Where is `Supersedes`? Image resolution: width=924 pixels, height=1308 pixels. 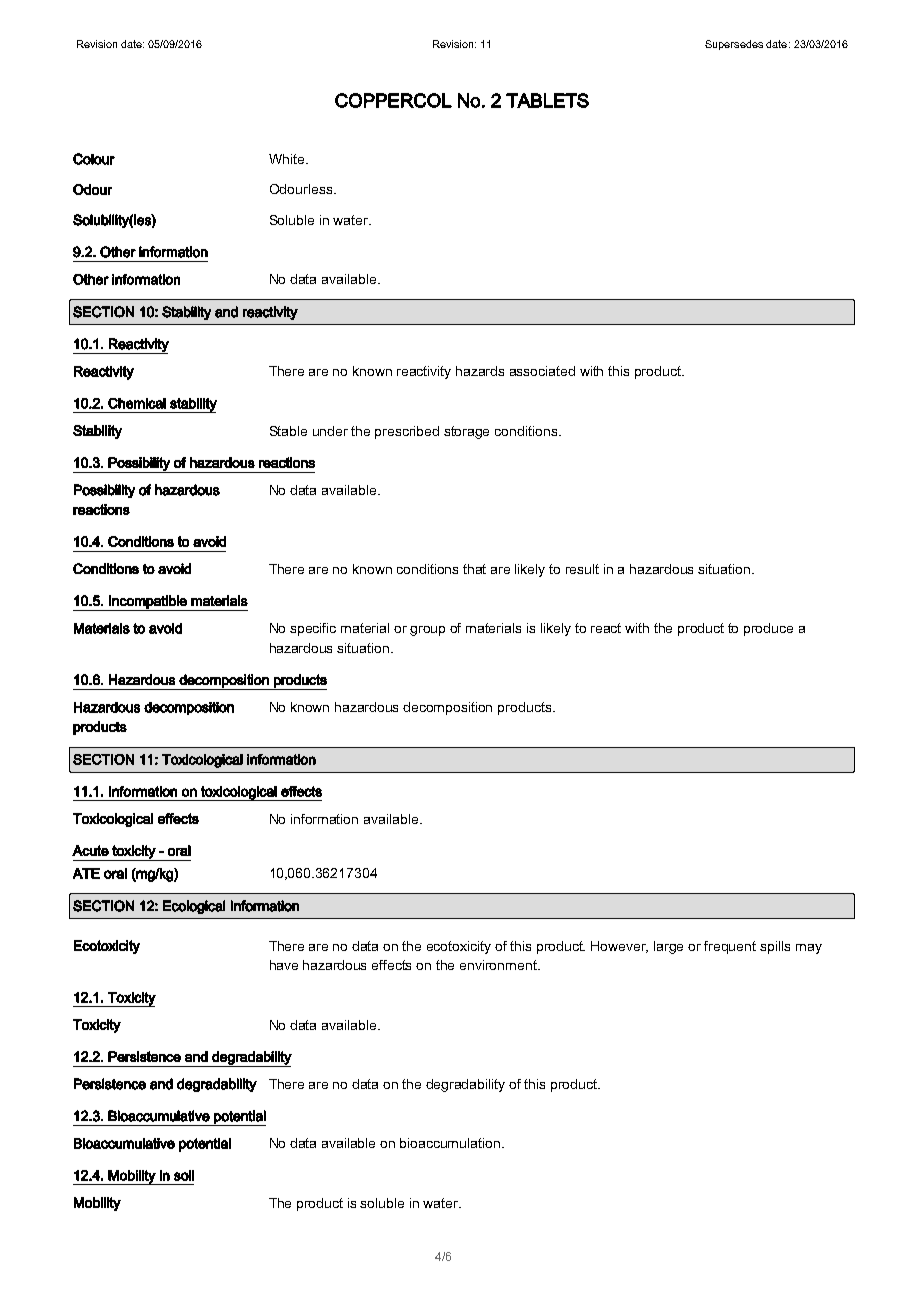 Supersedes is located at coordinates (734, 45).
